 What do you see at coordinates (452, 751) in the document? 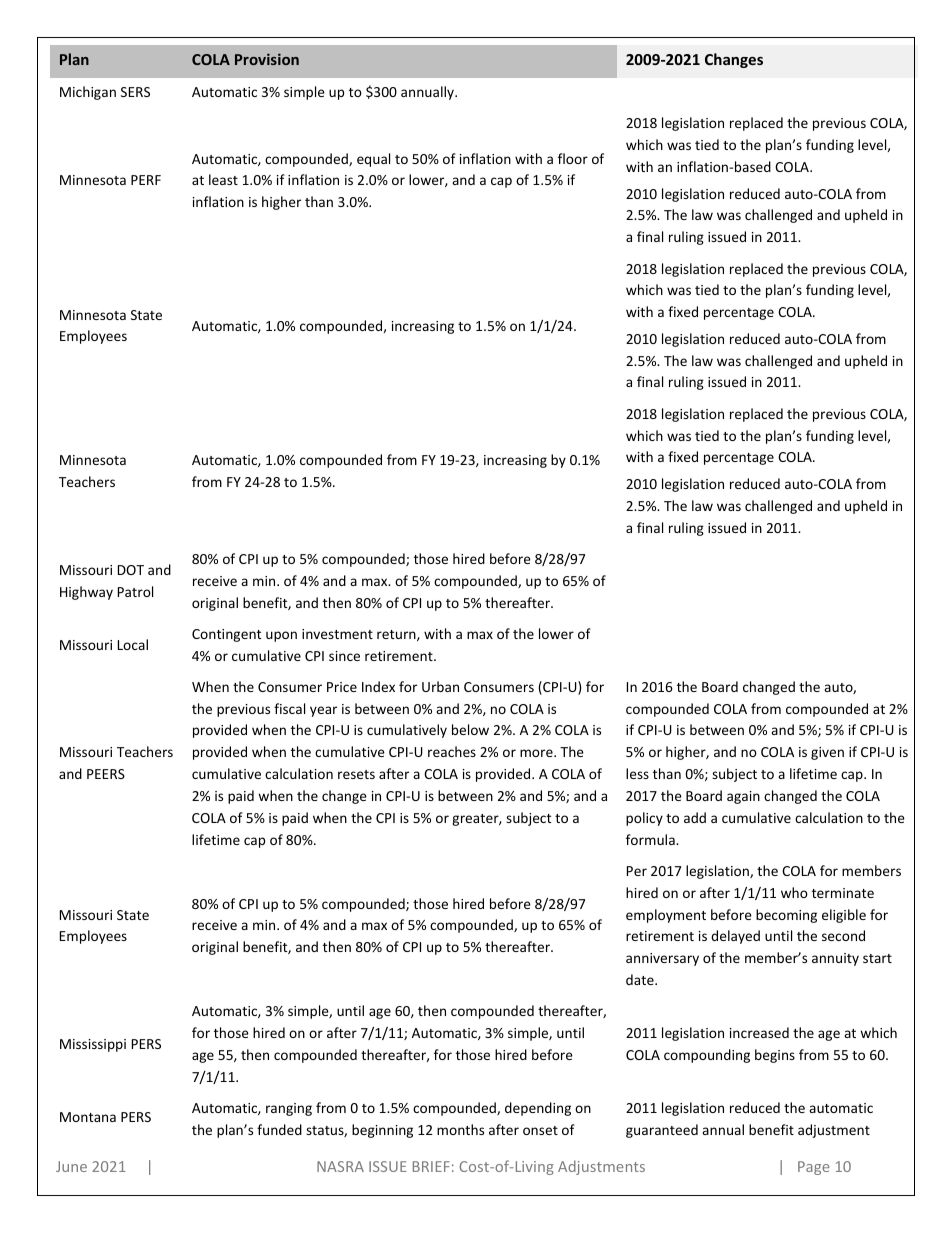
I see `reaches` at bounding box center [452, 751].
